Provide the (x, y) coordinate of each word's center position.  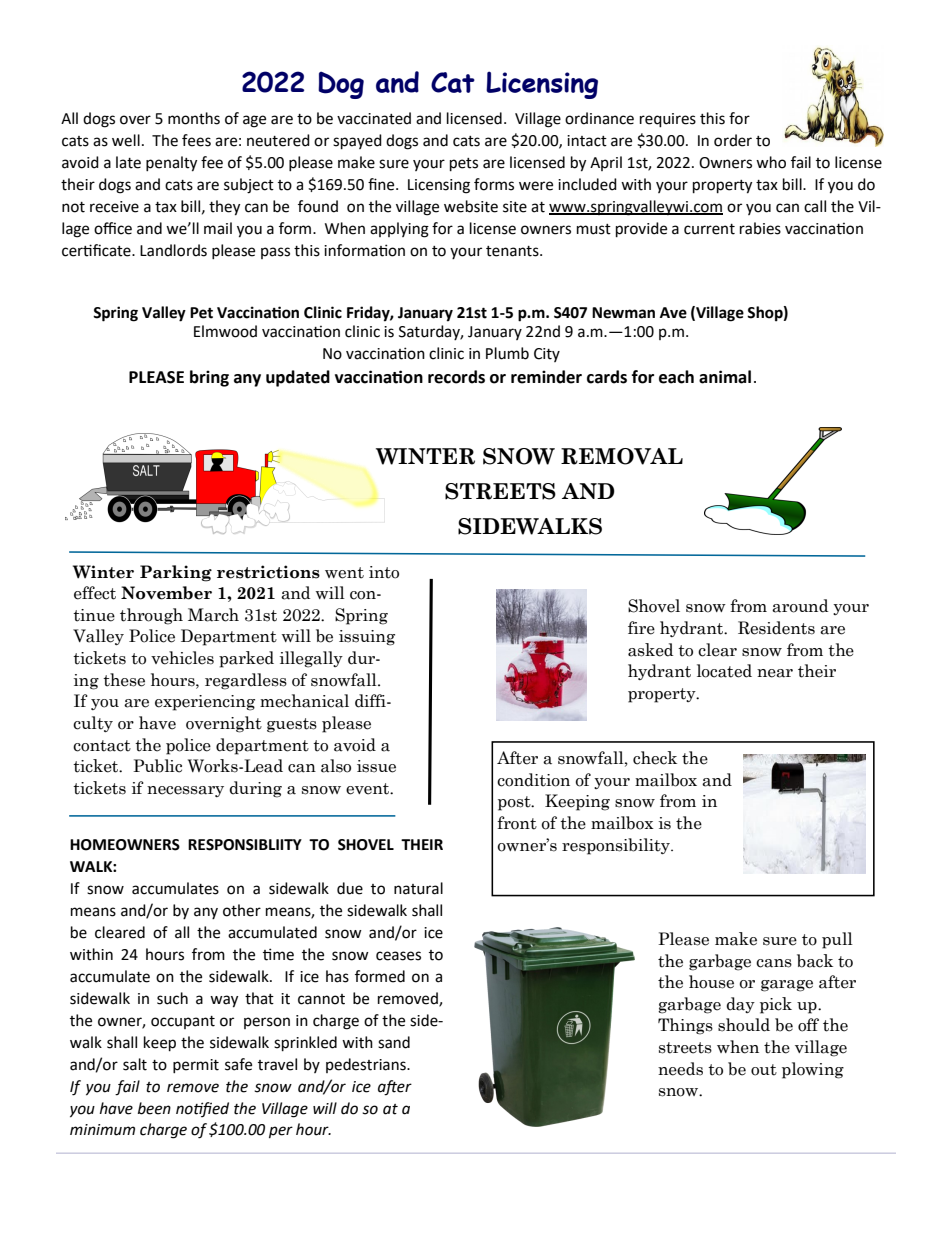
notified (202, 1109)
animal (725, 377)
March (213, 615)
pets (464, 165)
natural (418, 888)
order (733, 140)
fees (196, 140)
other (242, 910)
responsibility (617, 846)
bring (209, 378)
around (800, 606)
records (456, 377)
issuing (367, 638)
